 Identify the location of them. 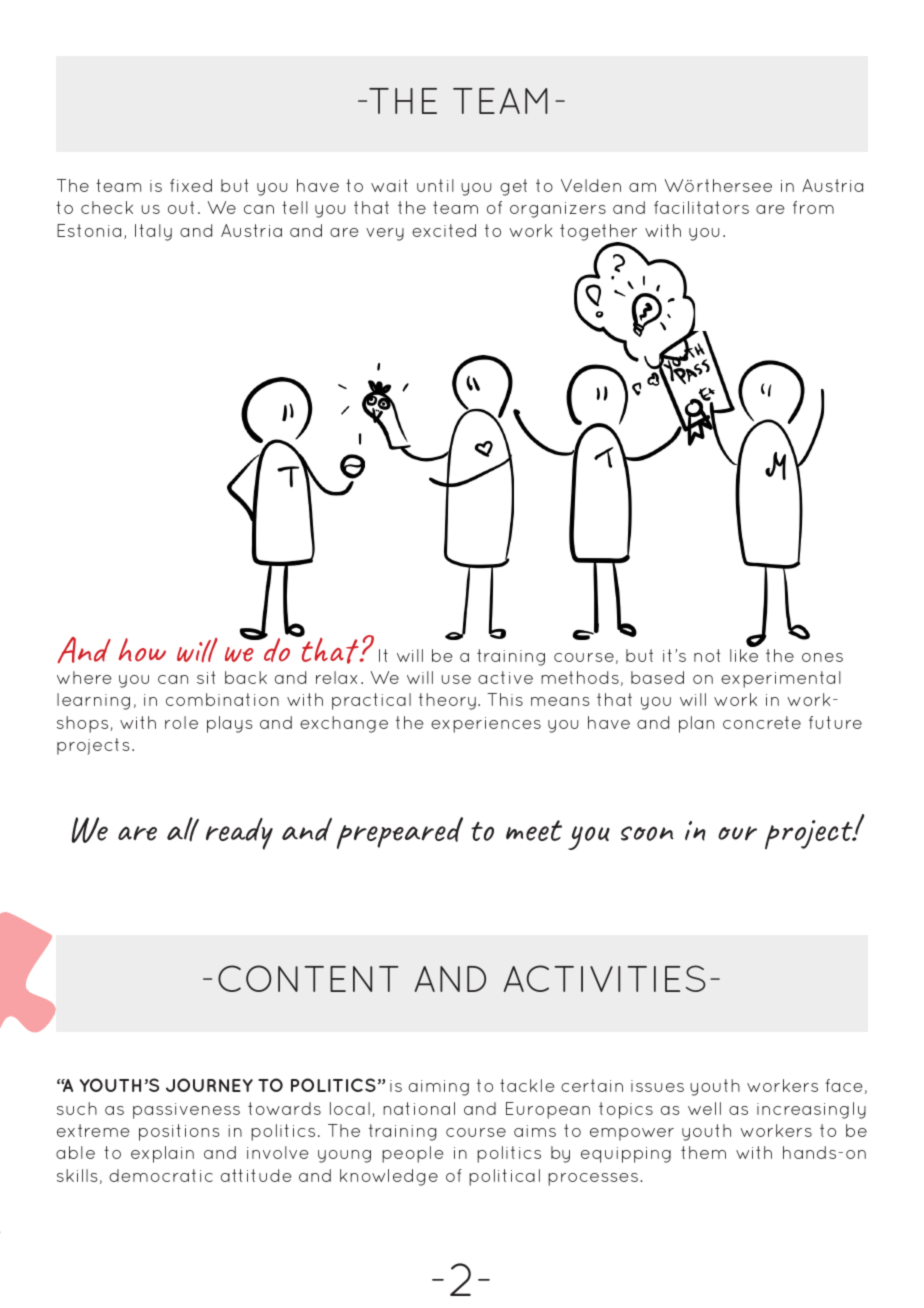
(703, 1152).
